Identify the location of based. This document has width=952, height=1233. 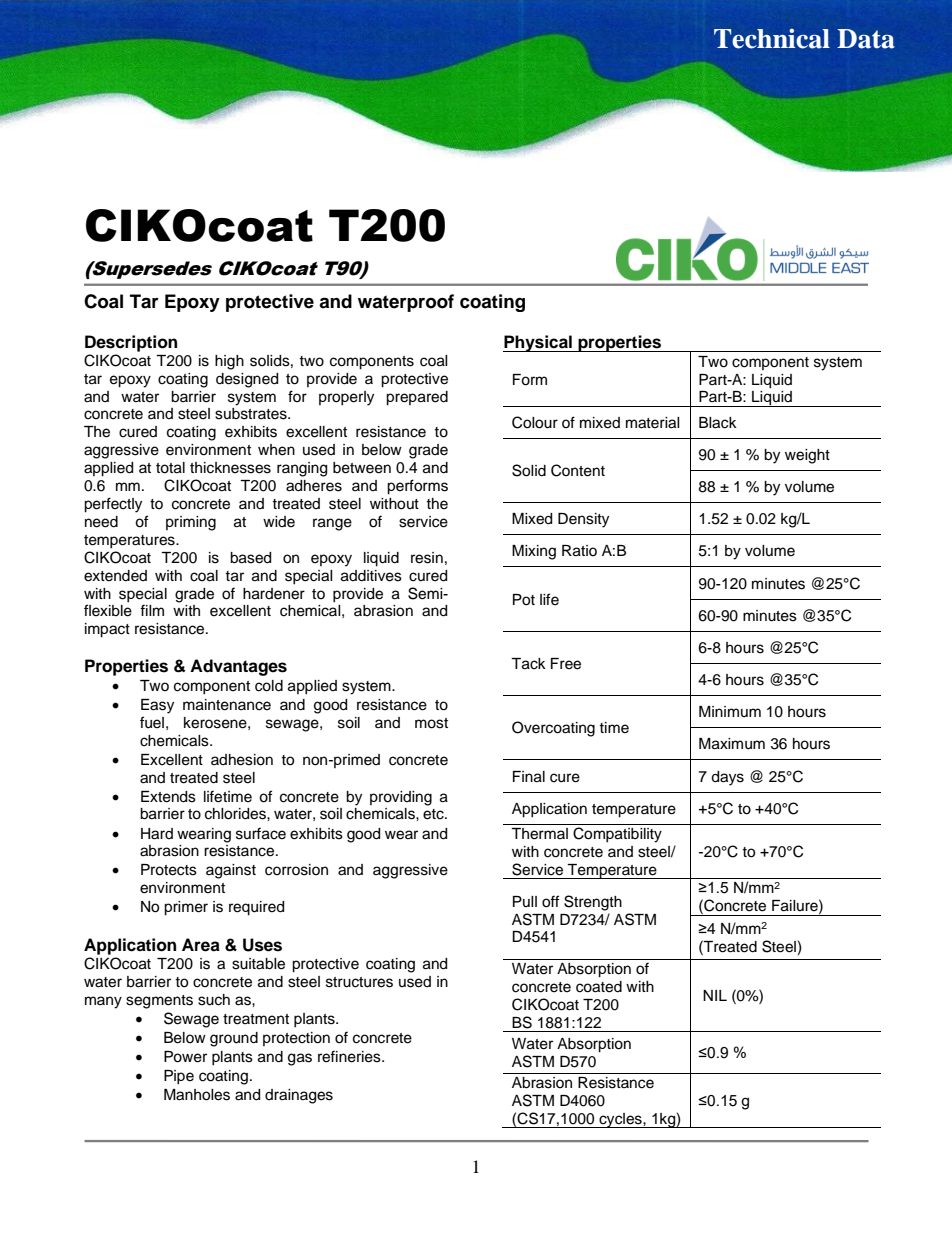
(250, 558).
